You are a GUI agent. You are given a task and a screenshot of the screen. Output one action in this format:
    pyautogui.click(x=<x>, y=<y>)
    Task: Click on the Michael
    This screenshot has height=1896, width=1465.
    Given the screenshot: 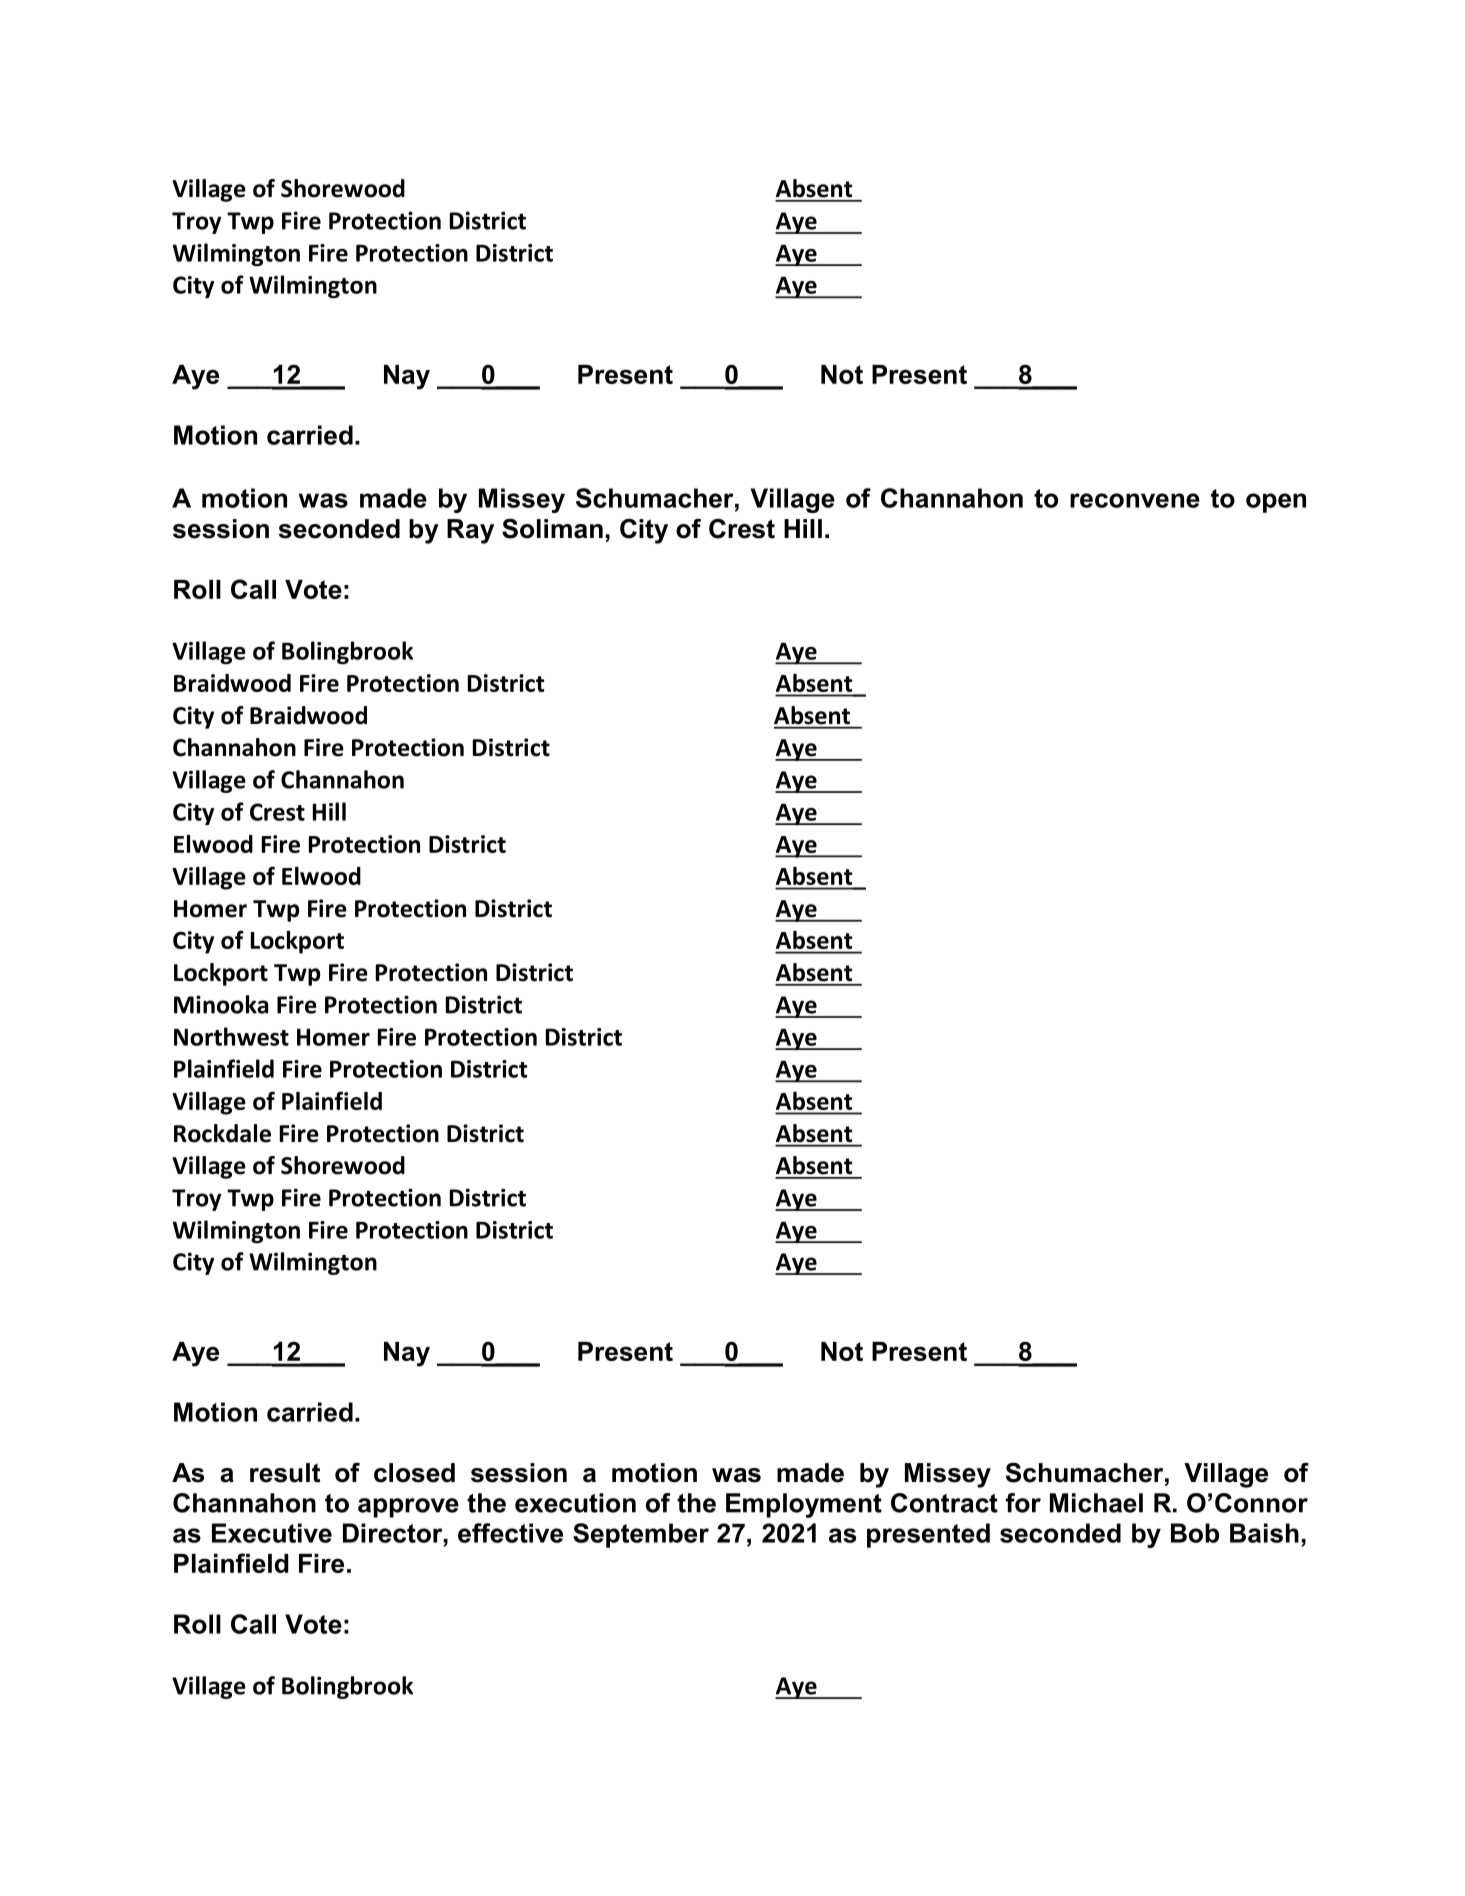 What is the action you would take?
    pyautogui.click(x=1096, y=1503)
